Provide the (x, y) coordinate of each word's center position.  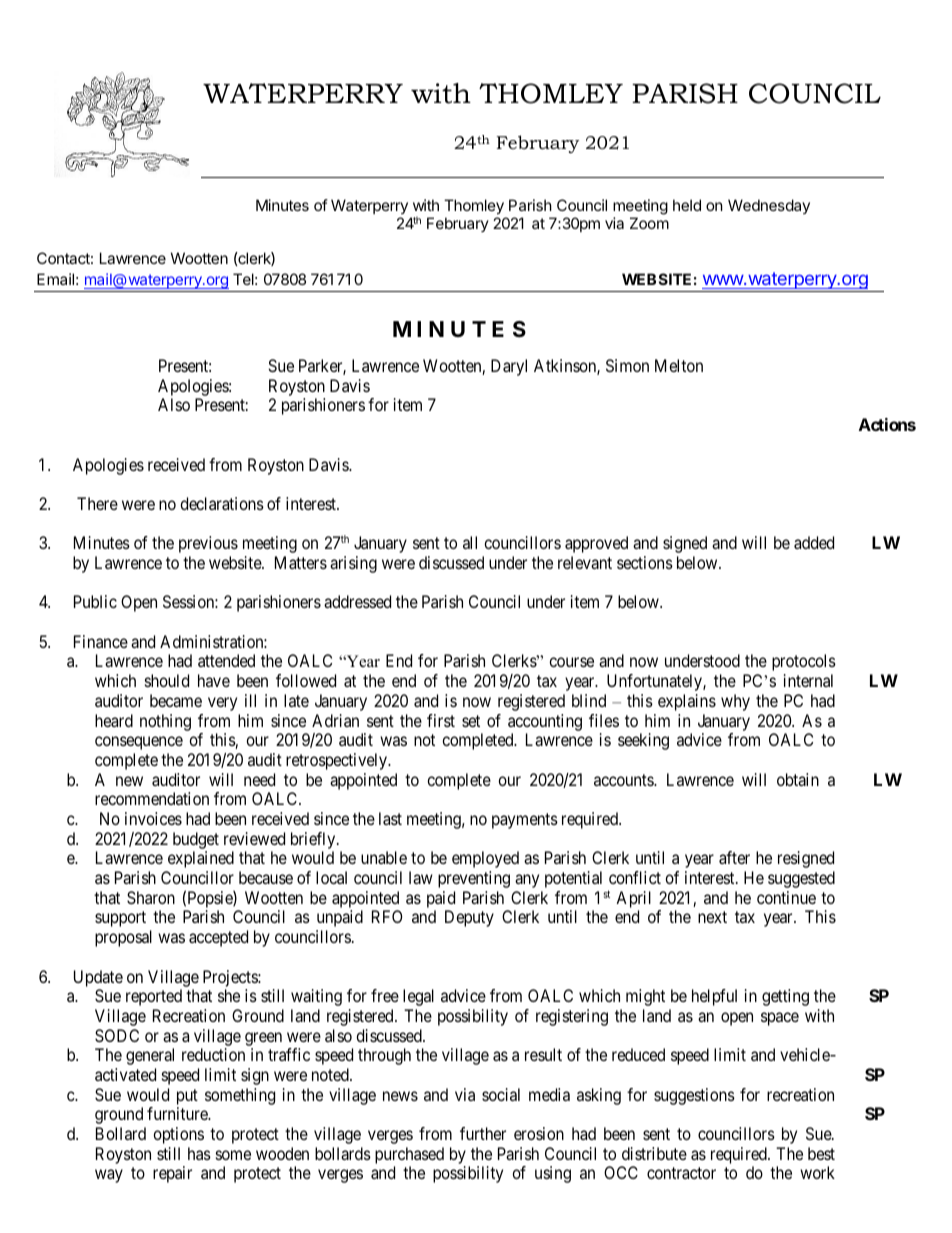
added (814, 542)
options (178, 1135)
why (735, 702)
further (483, 1133)
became (176, 700)
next (712, 917)
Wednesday (769, 206)
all (470, 542)
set (471, 721)
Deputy (469, 918)
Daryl (509, 367)
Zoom (649, 223)
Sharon (151, 897)
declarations (222, 503)
